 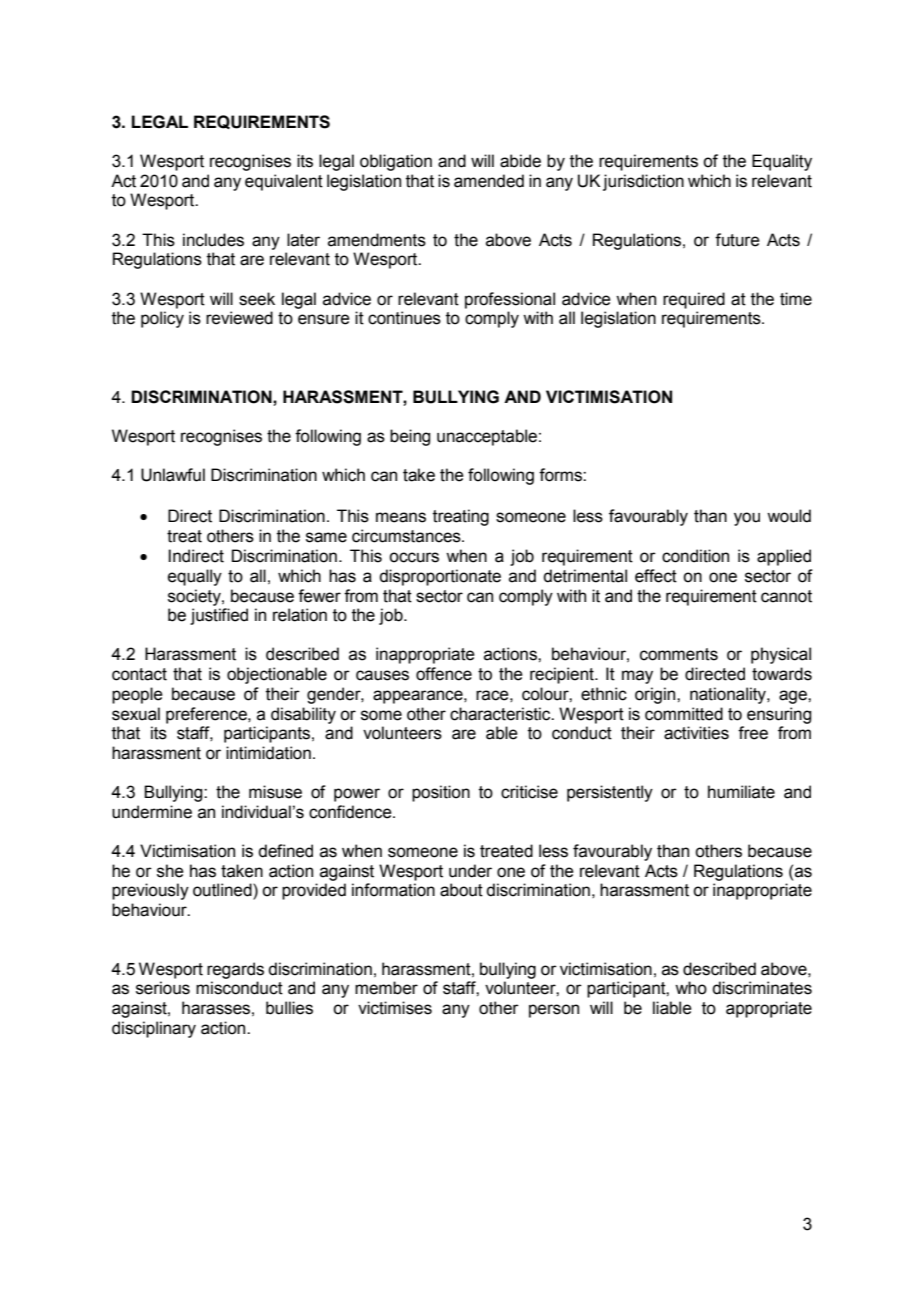 What do you see at coordinates (643, 182) in the screenshot?
I see `jurisdiction` at bounding box center [643, 182].
